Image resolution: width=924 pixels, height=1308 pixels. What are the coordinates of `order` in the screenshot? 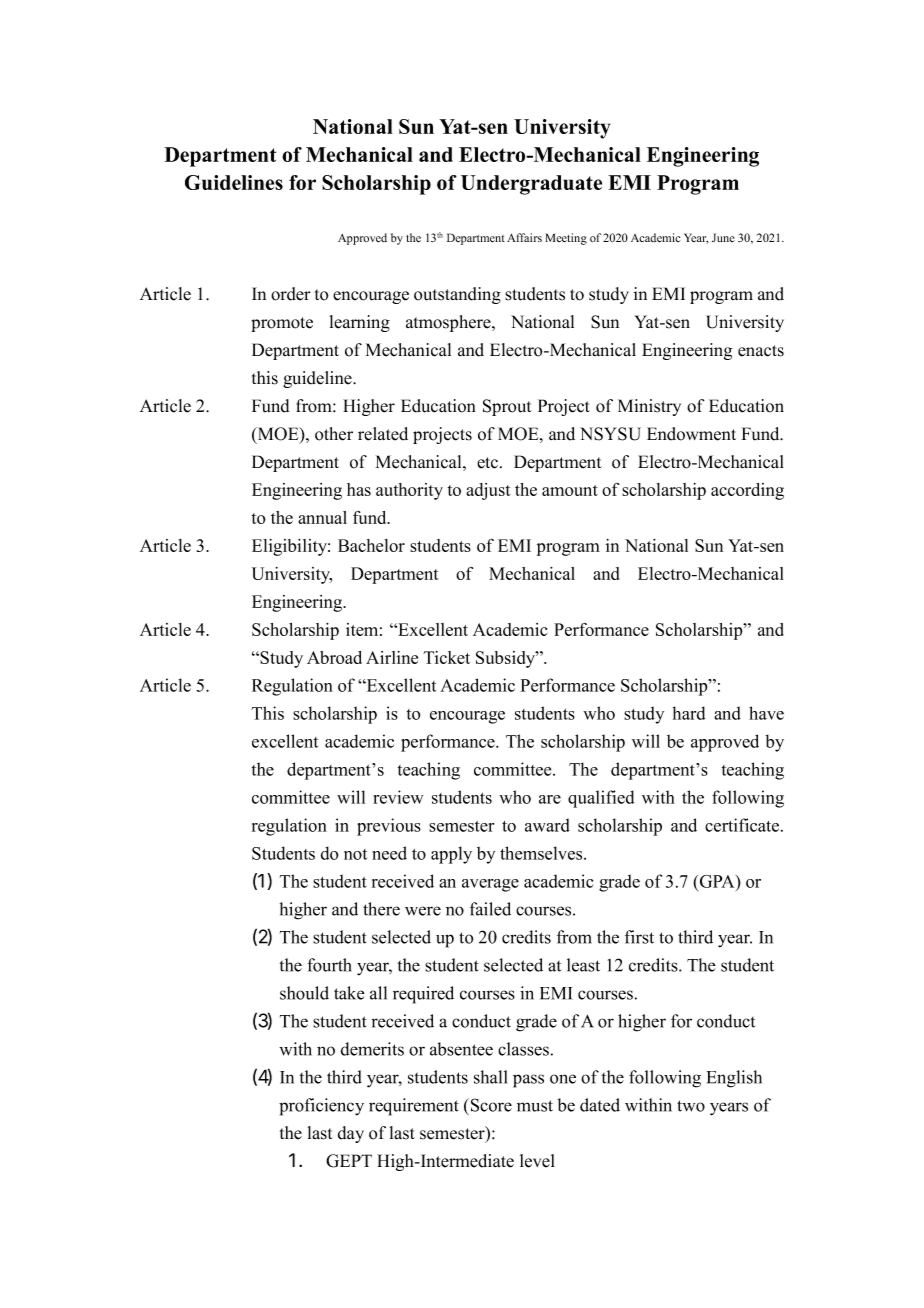 It's located at (291, 294).
